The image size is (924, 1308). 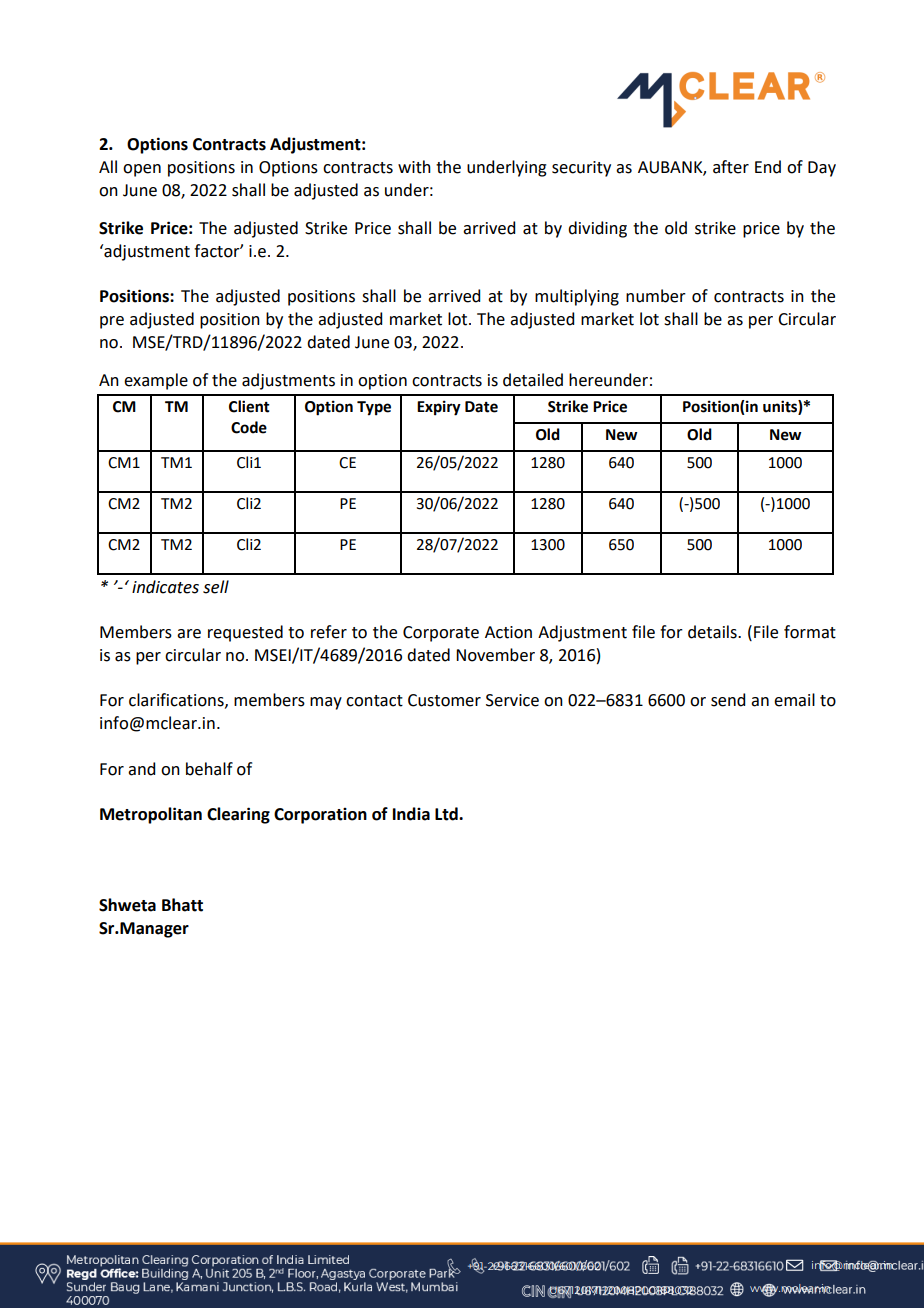 What do you see at coordinates (713, 632) in the screenshot?
I see `details` at bounding box center [713, 632].
